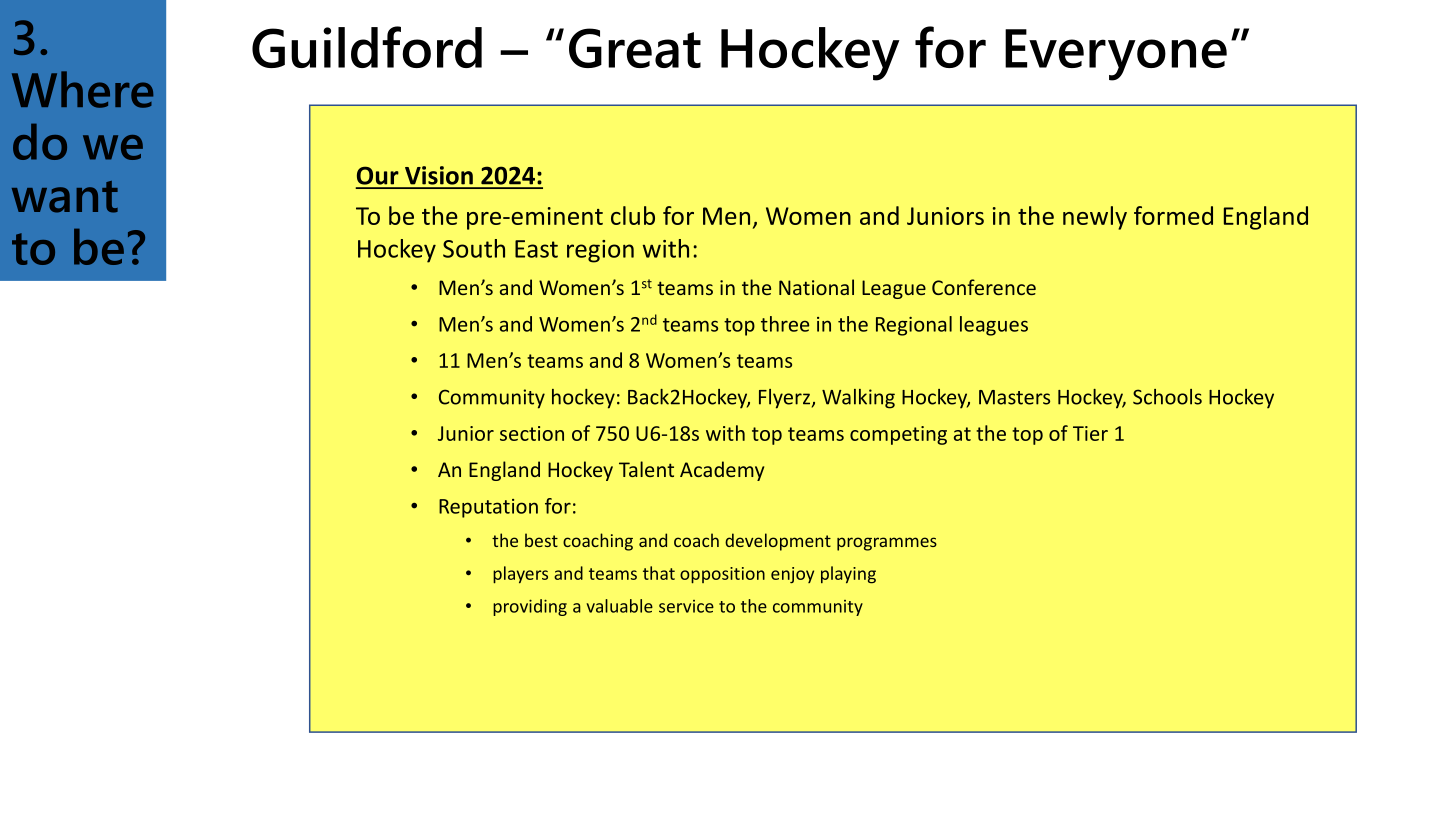 The image size is (1456, 819). What do you see at coordinates (635, 48) in the page?
I see `Great` at bounding box center [635, 48].
